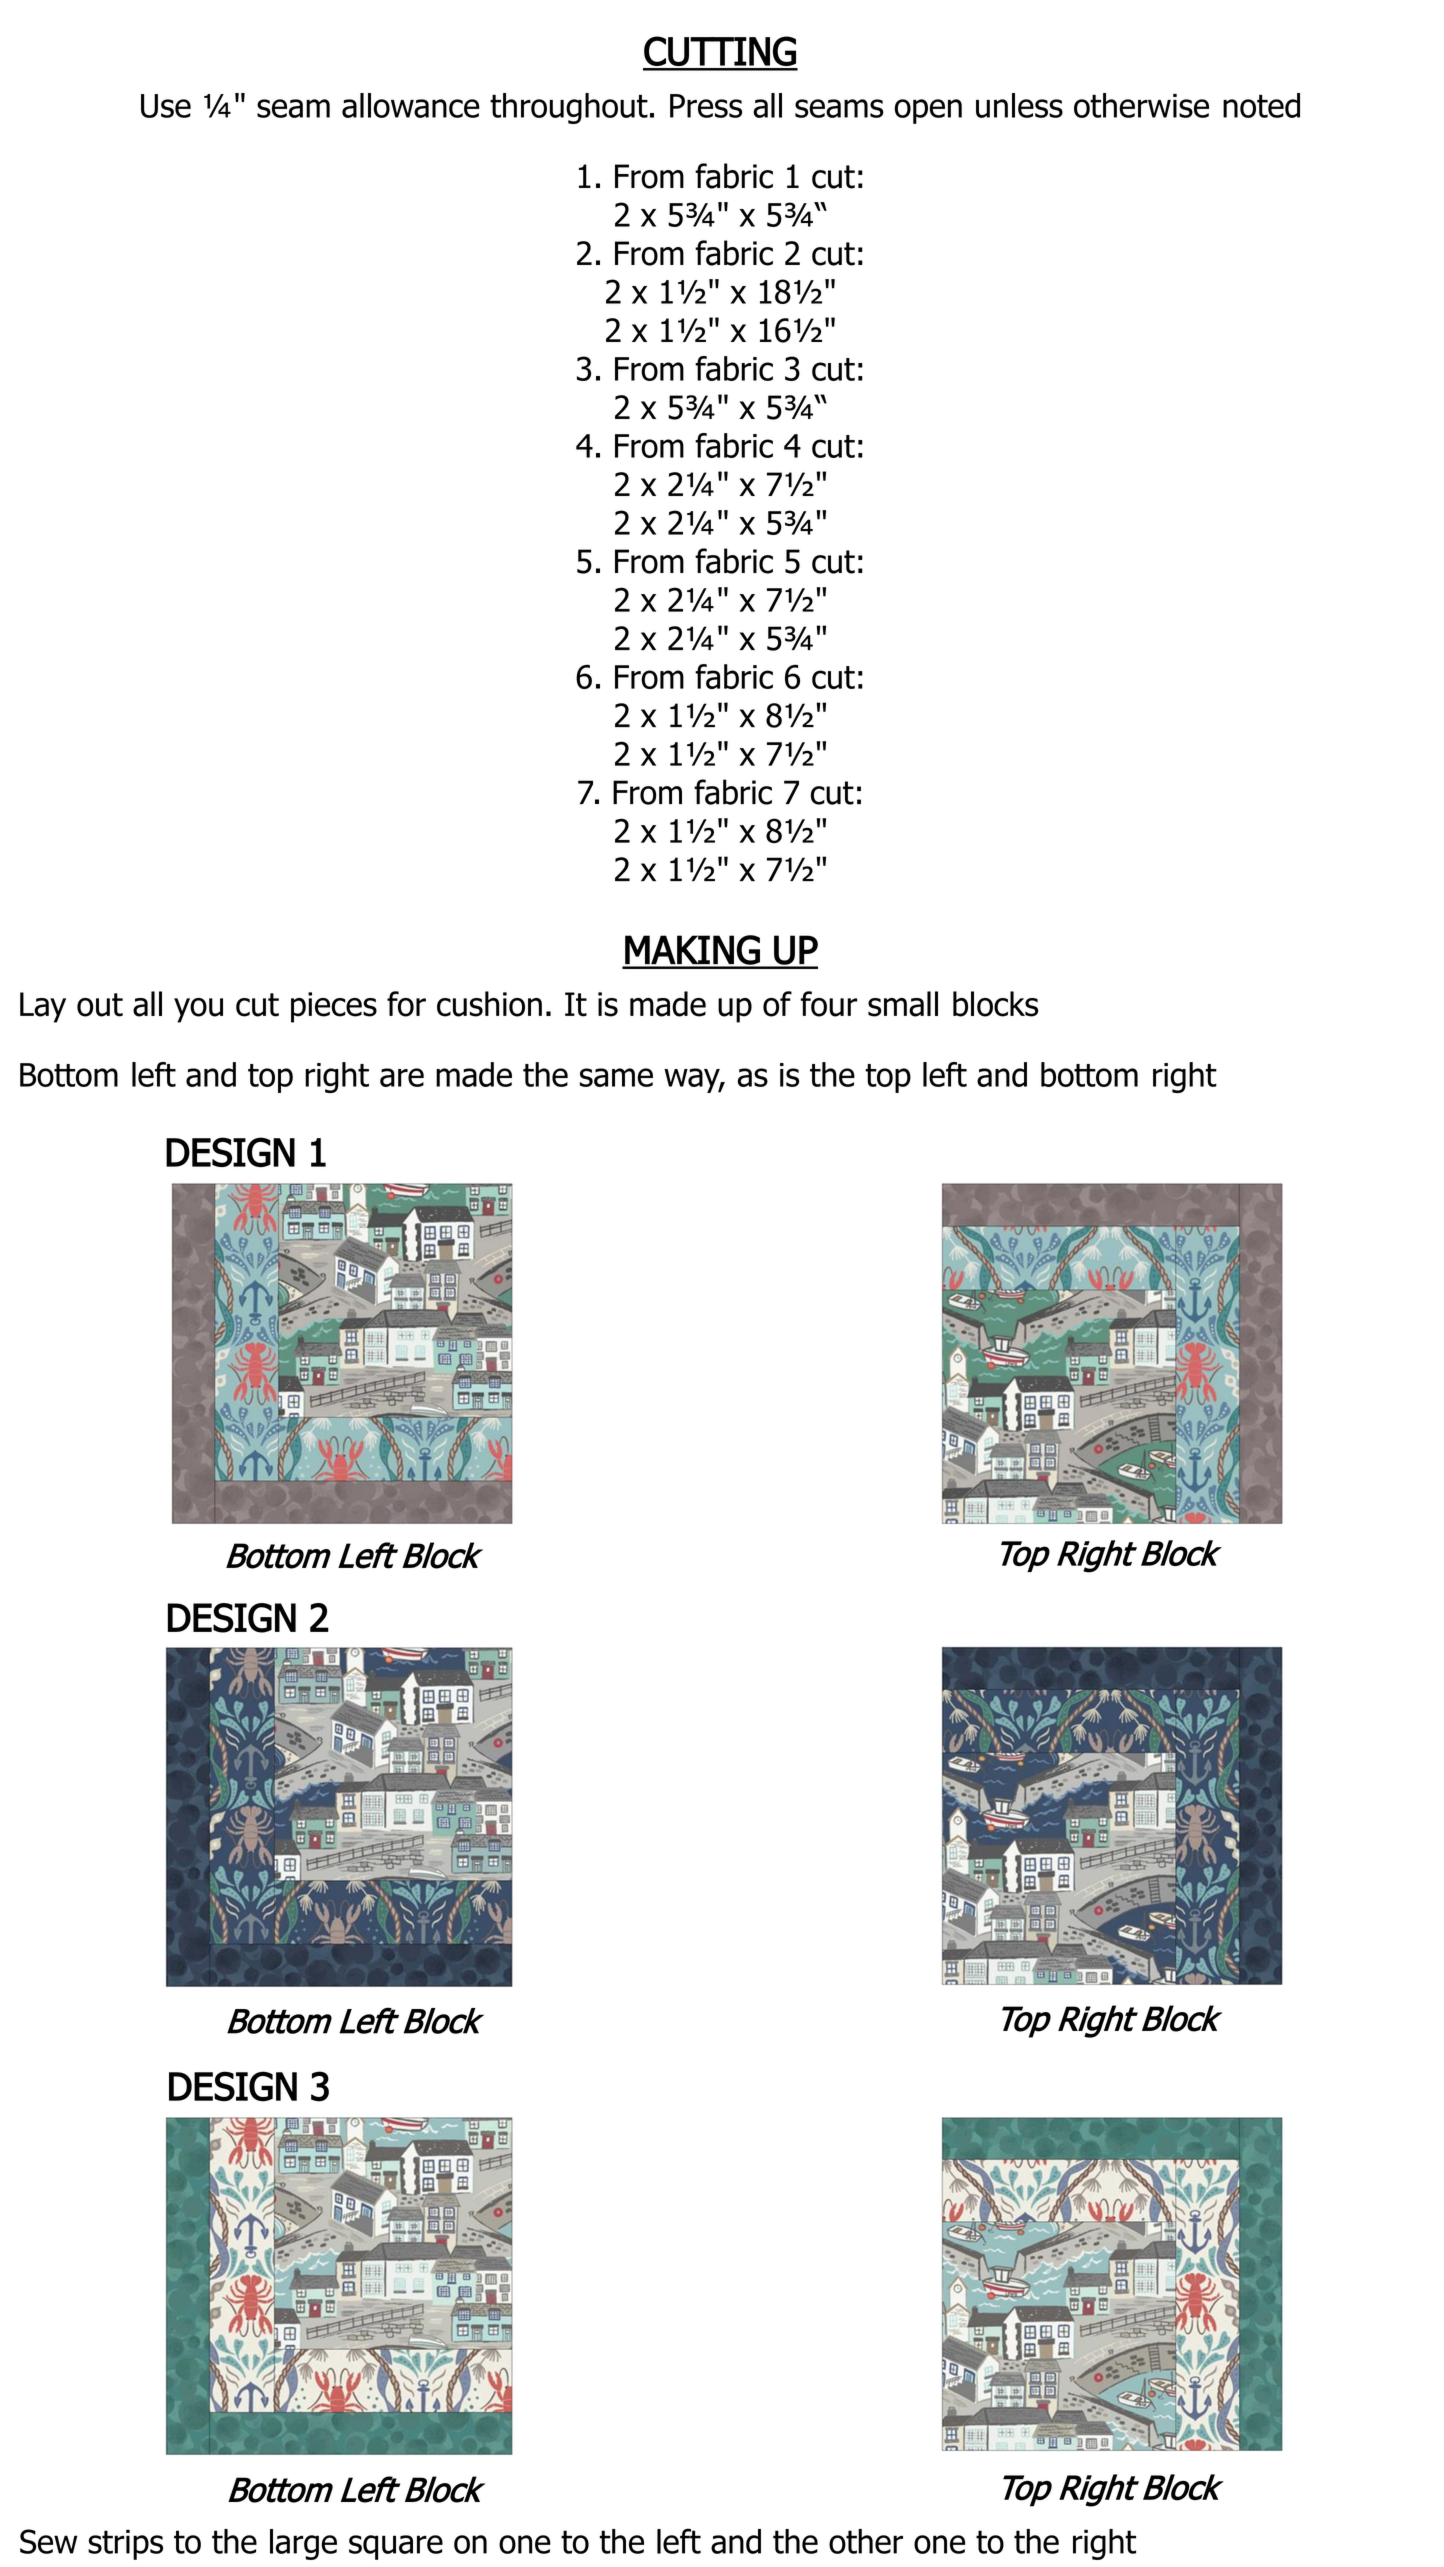 This document has width=1444, height=2567. I want to click on you, so click(198, 1010).
